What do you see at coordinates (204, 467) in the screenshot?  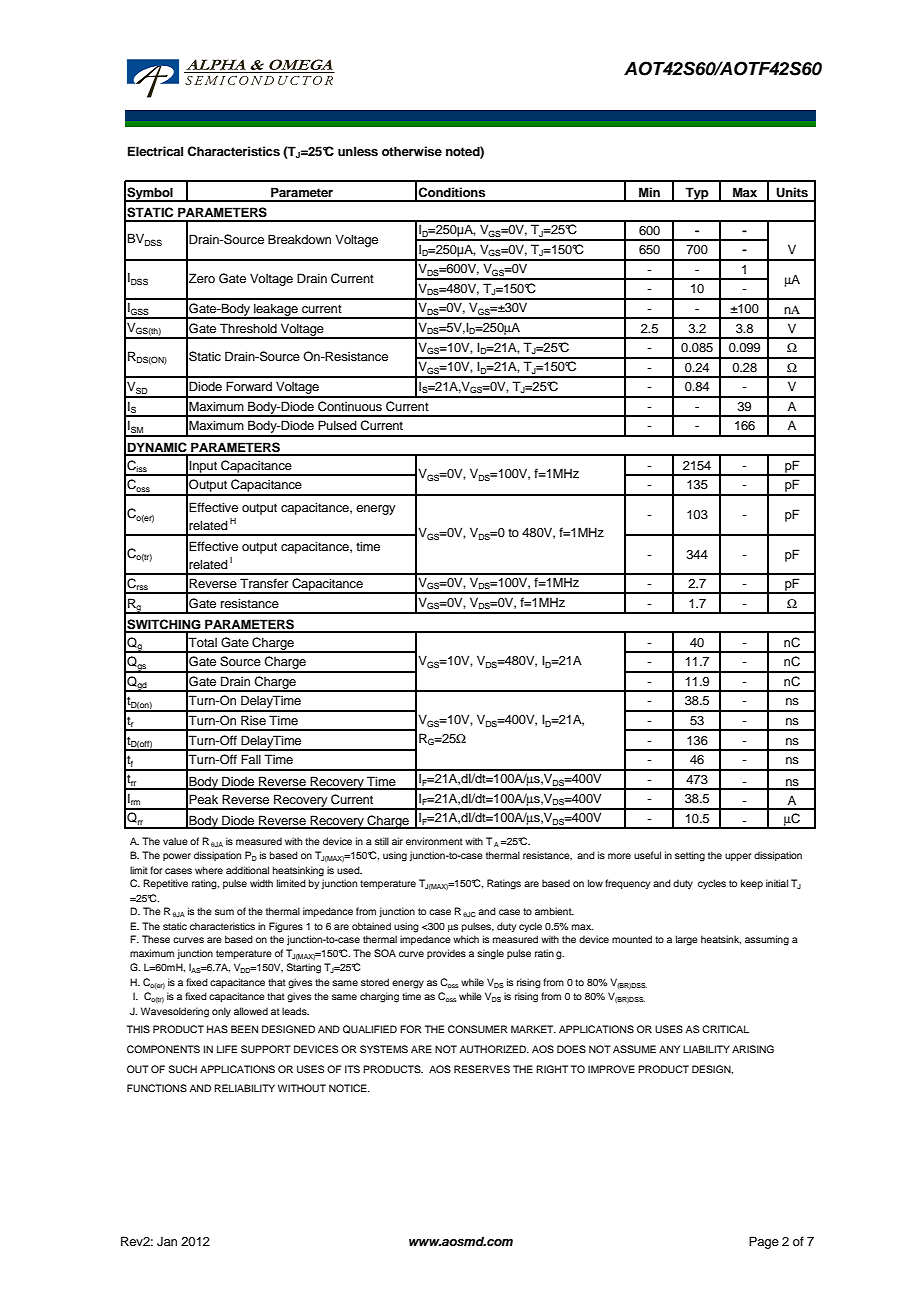 I see `Input` at bounding box center [204, 467].
